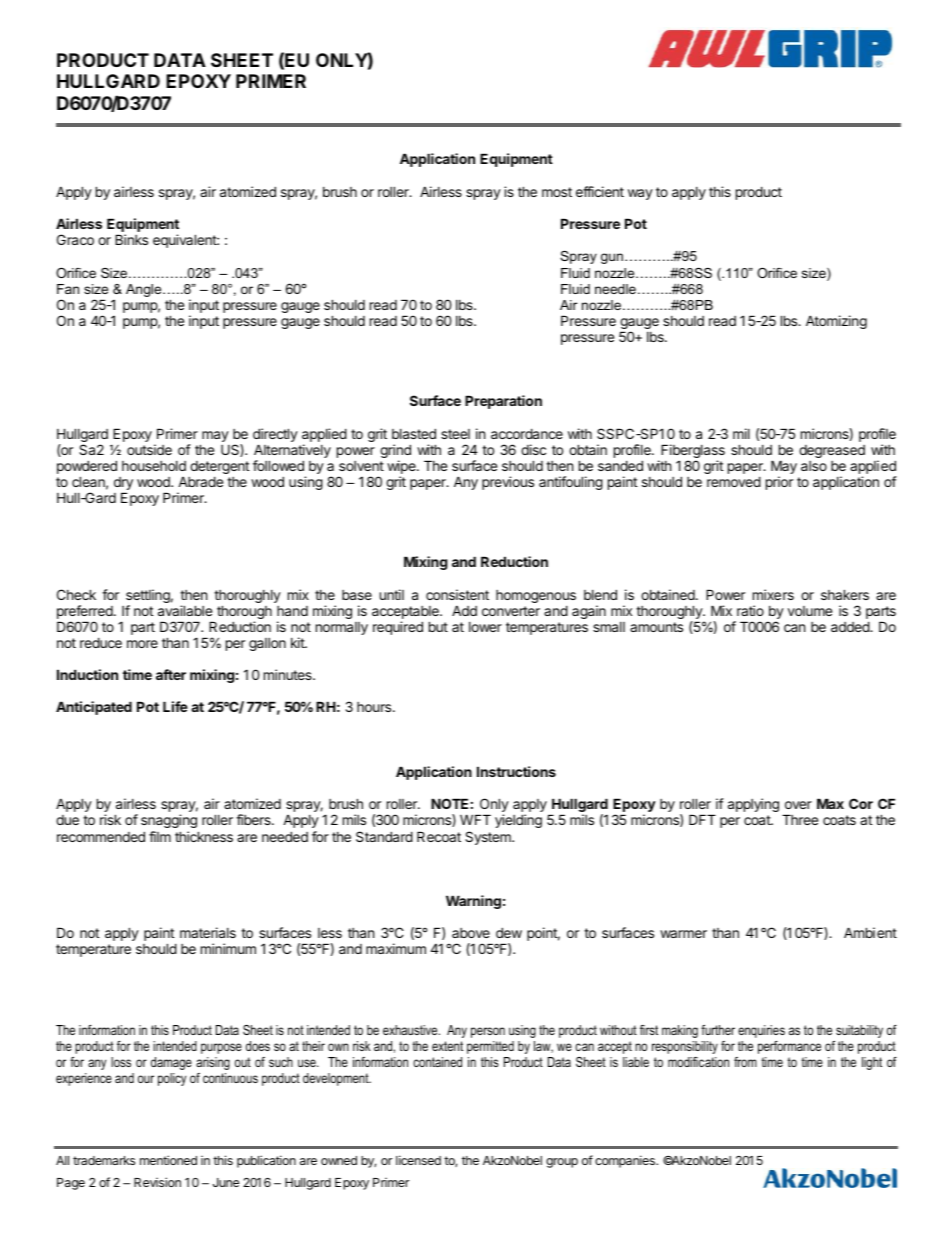 The image size is (952, 1233). What do you see at coordinates (851, 626) in the screenshot?
I see `added` at bounding box center [851, 626].
